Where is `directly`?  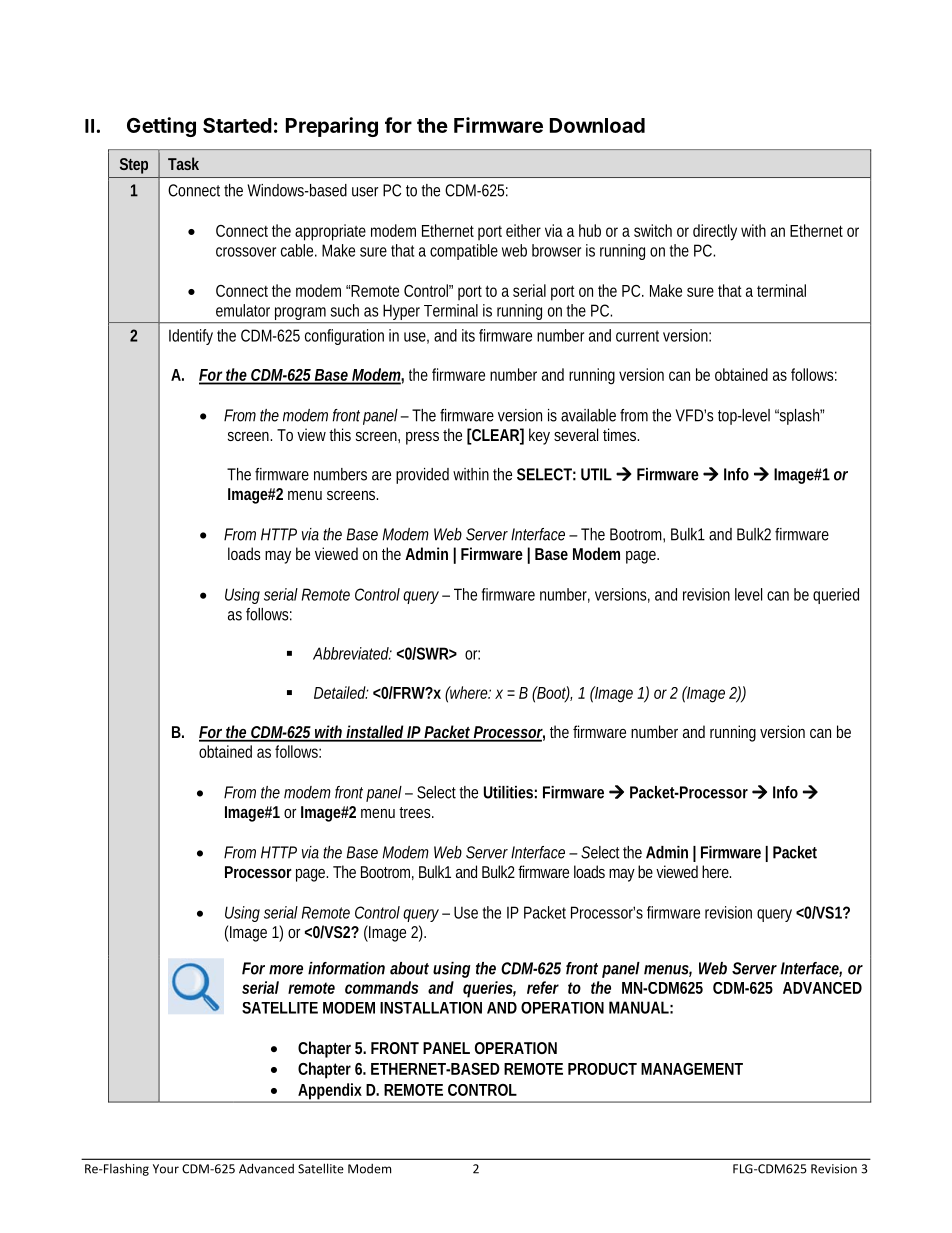
directly is located at coordinates (715, 232).
